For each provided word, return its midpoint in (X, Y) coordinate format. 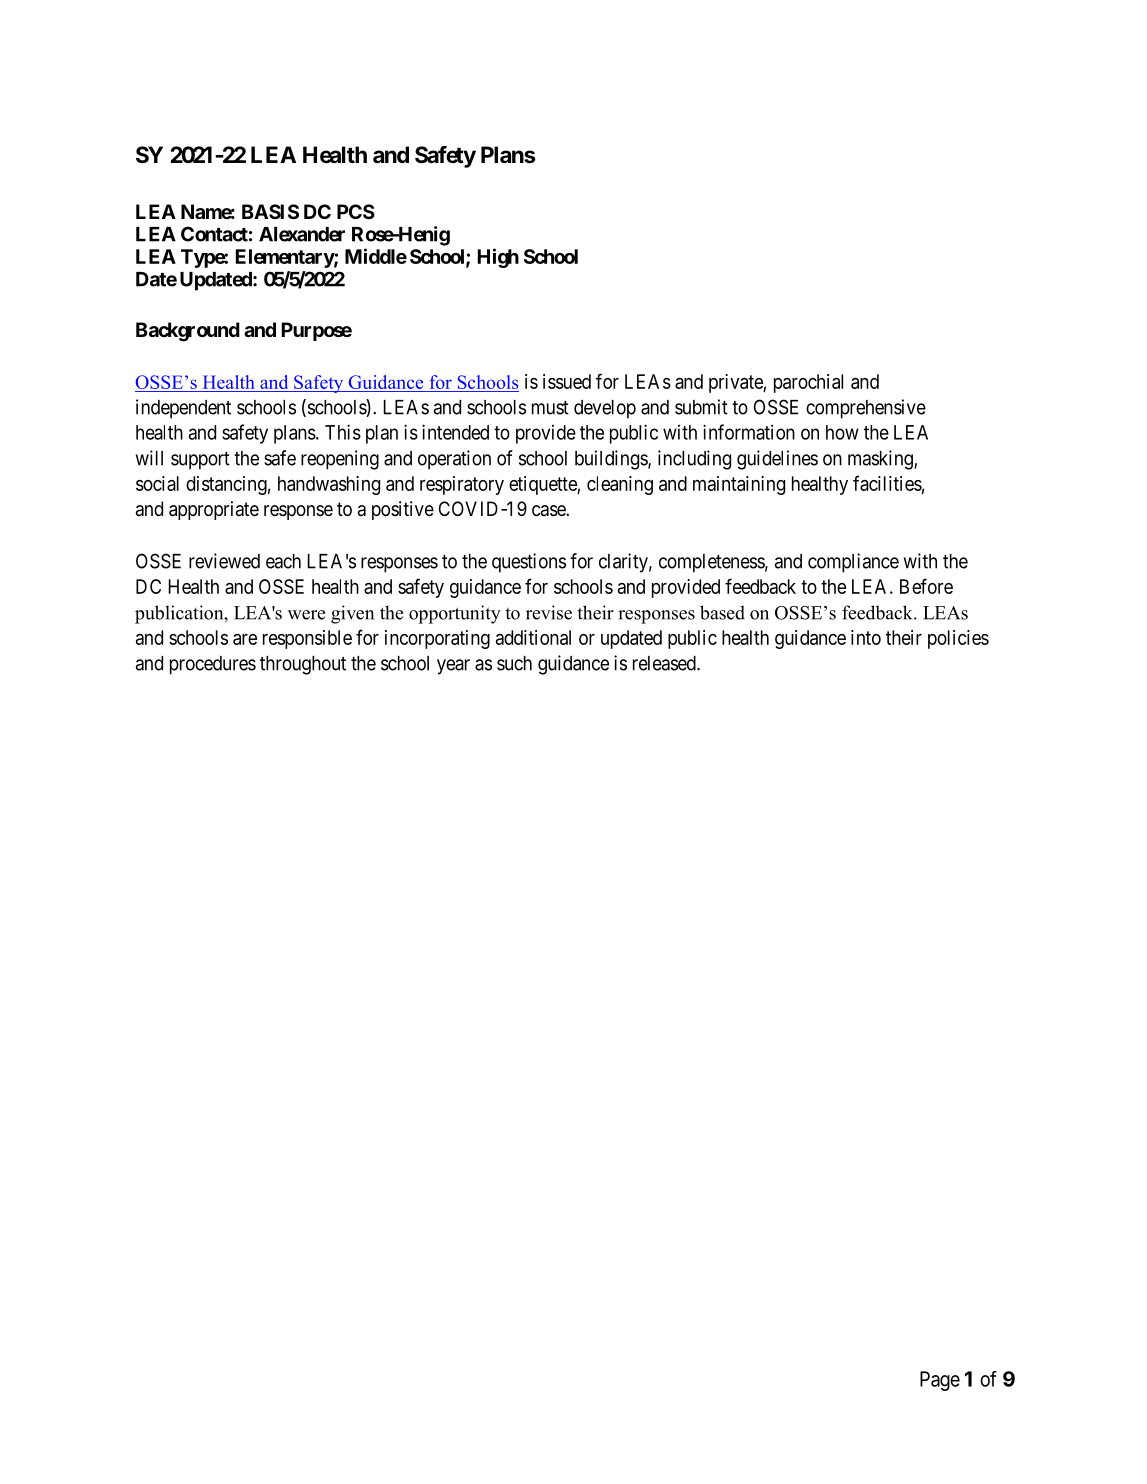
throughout (303, 665)
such (514, 663)
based (722, 612)
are (245, 639)
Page (940, 1381)
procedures (213, 665)
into (866, 637)
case (549, 511)
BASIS (270, 211)
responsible (307, 639)
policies (958, 639)
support (200, 461)
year (453, 667)
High (498, 258)
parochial (808, 383)
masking (881, 460)
